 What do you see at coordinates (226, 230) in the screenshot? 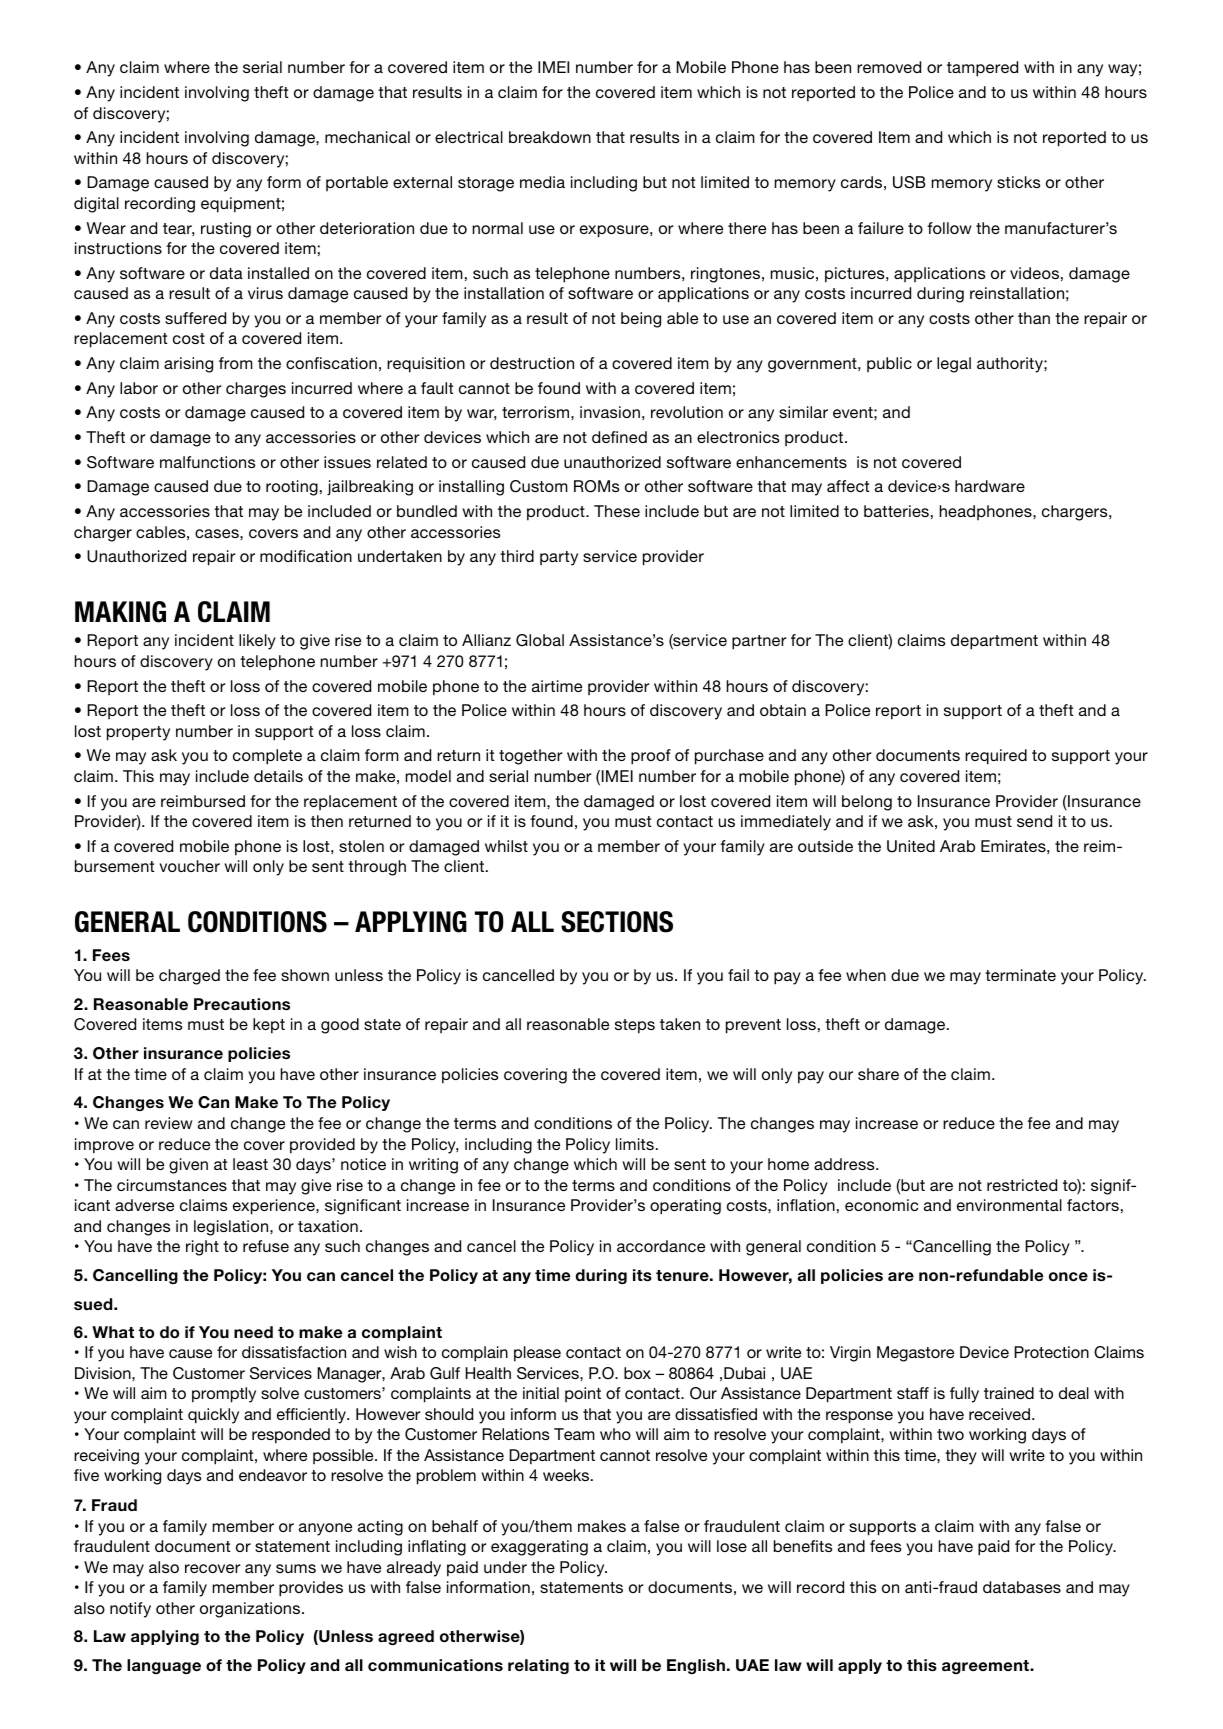
I see `rusting` at bounding box center [226, 230].
